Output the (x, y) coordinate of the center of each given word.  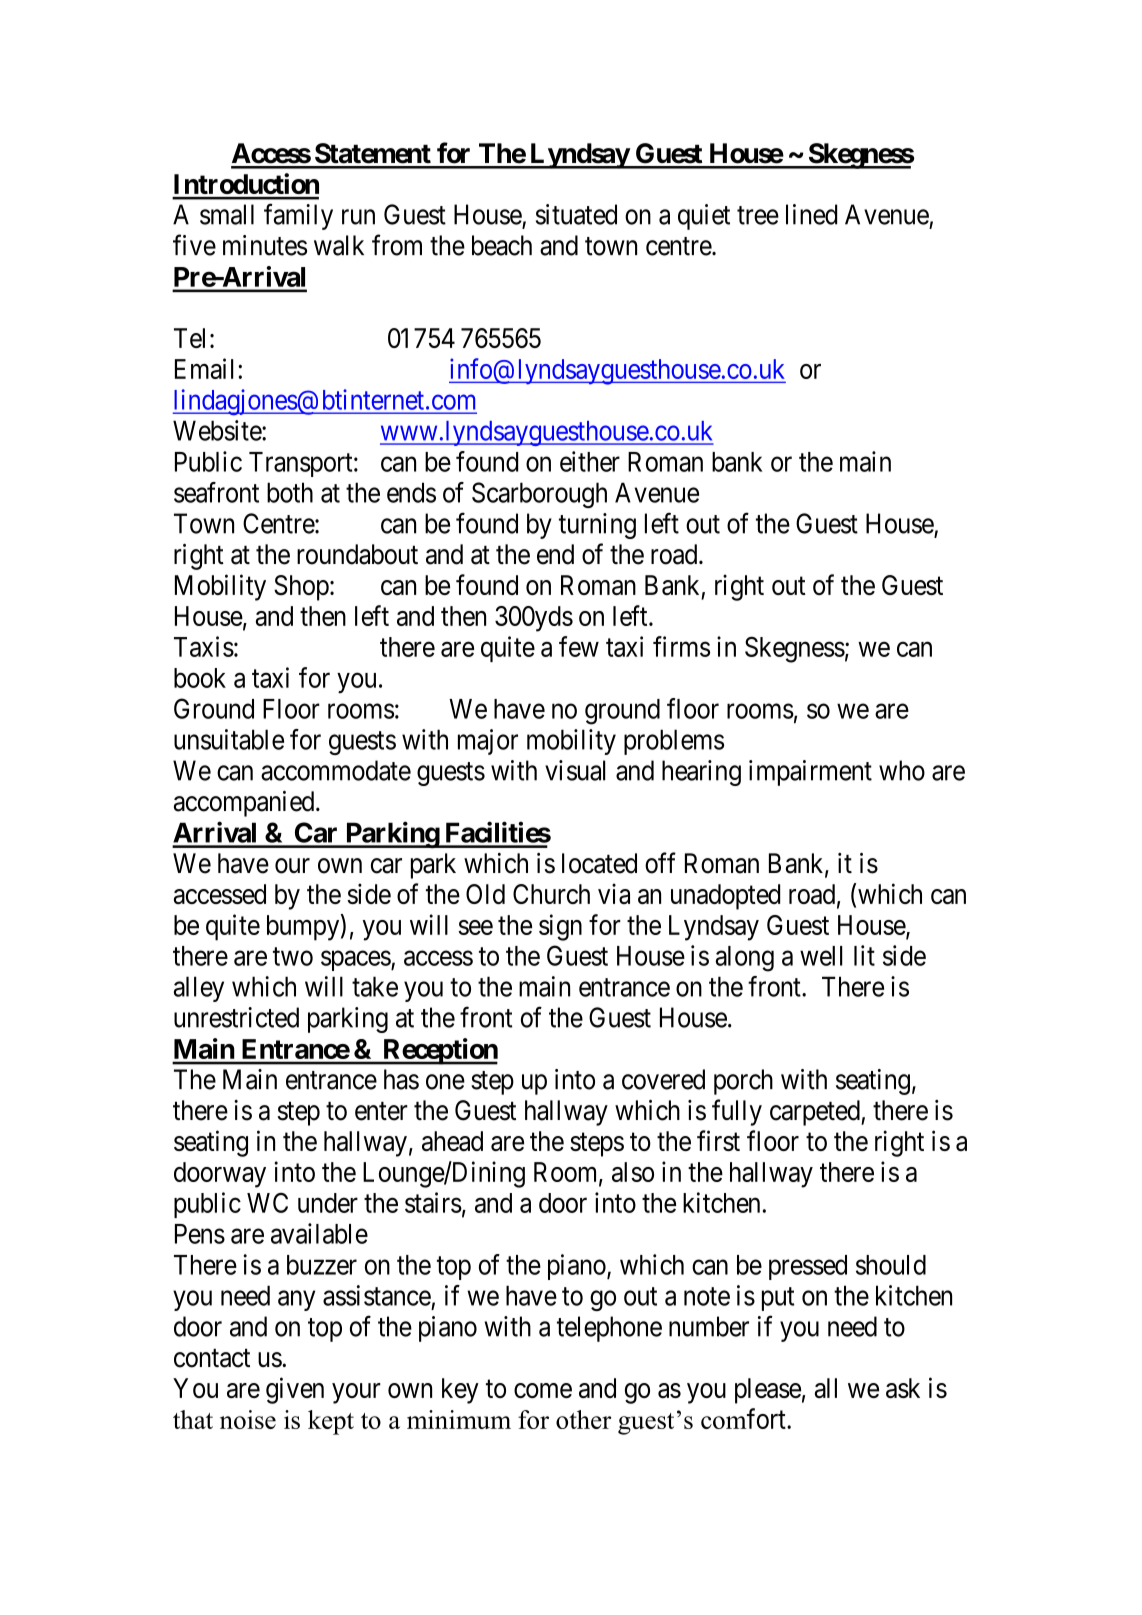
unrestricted (236, 1017)
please (768, 1391)
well (821, 956)
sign (560, 927)
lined (811, 214)
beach (502, 245)
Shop (301, 588)
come (543, 1390)
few (579, 646)
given (295, 1390)
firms (681, 646)
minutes (265, 245)
